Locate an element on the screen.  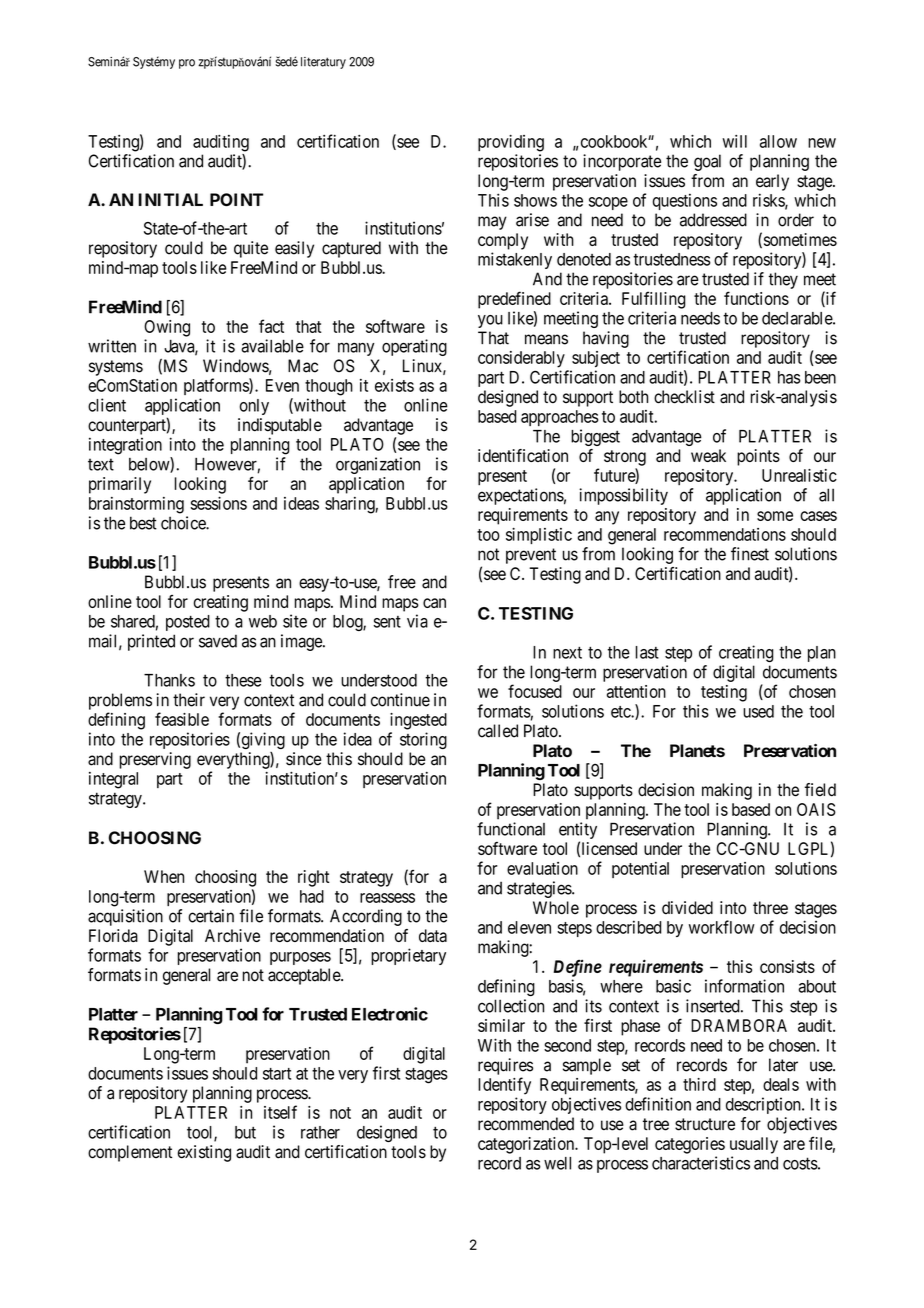
saved is located at coordinates (218, 641).
